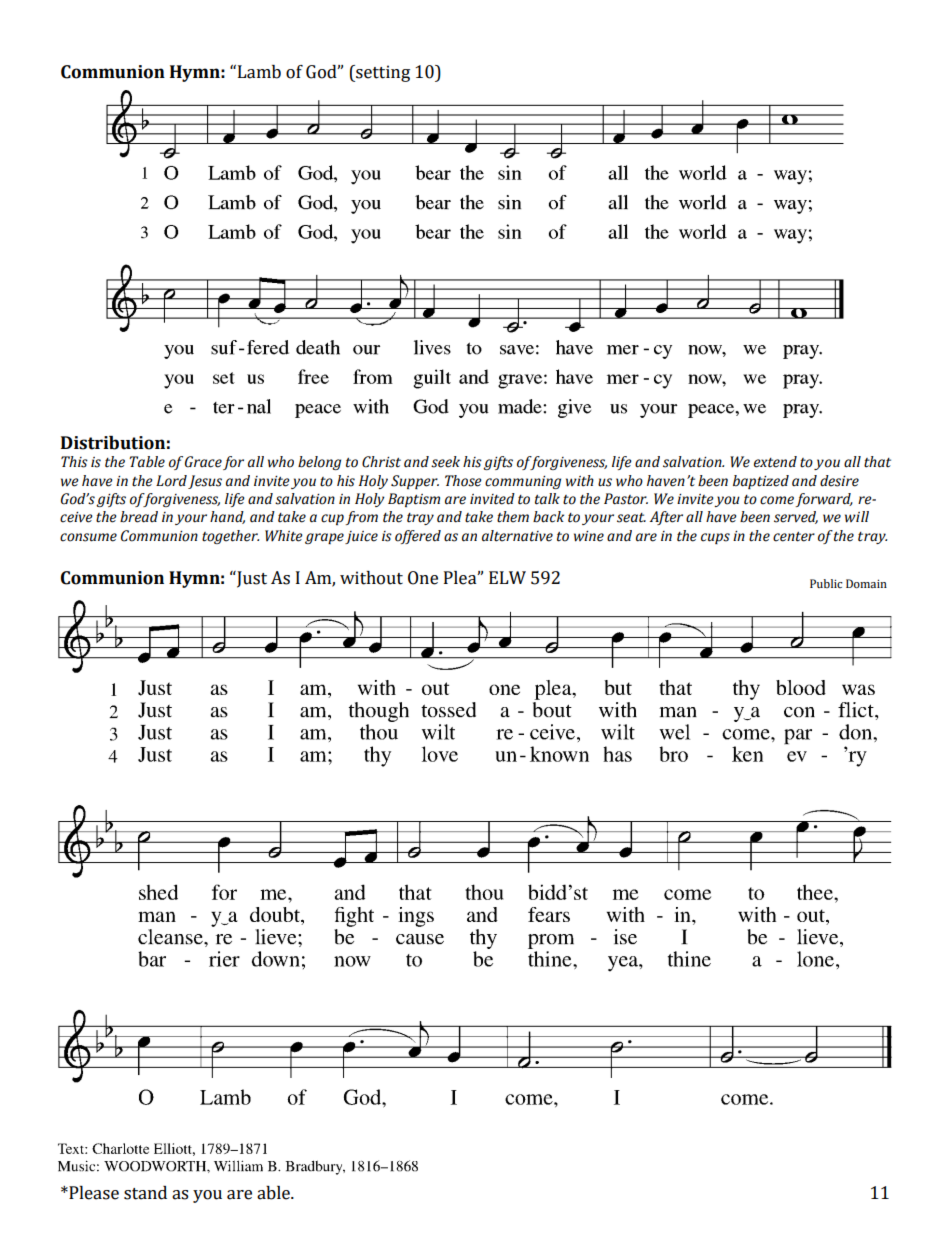  What do you see at coordinates (423, 578) in the screenshot?
I see `One` at bounding box center [423, 578].
